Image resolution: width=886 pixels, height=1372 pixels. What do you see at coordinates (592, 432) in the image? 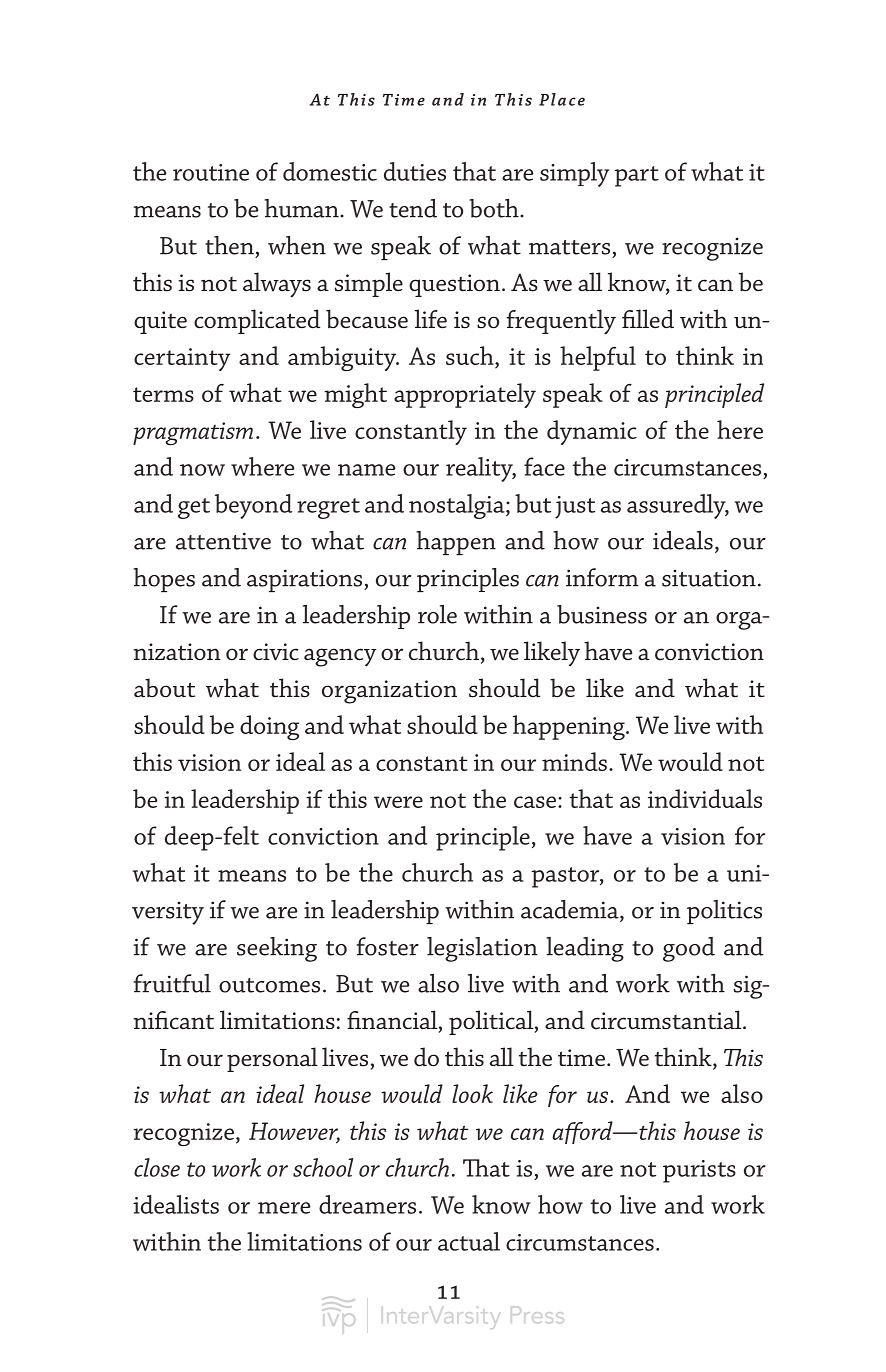
I see `dynamic` at bounding box center [592, 432].
